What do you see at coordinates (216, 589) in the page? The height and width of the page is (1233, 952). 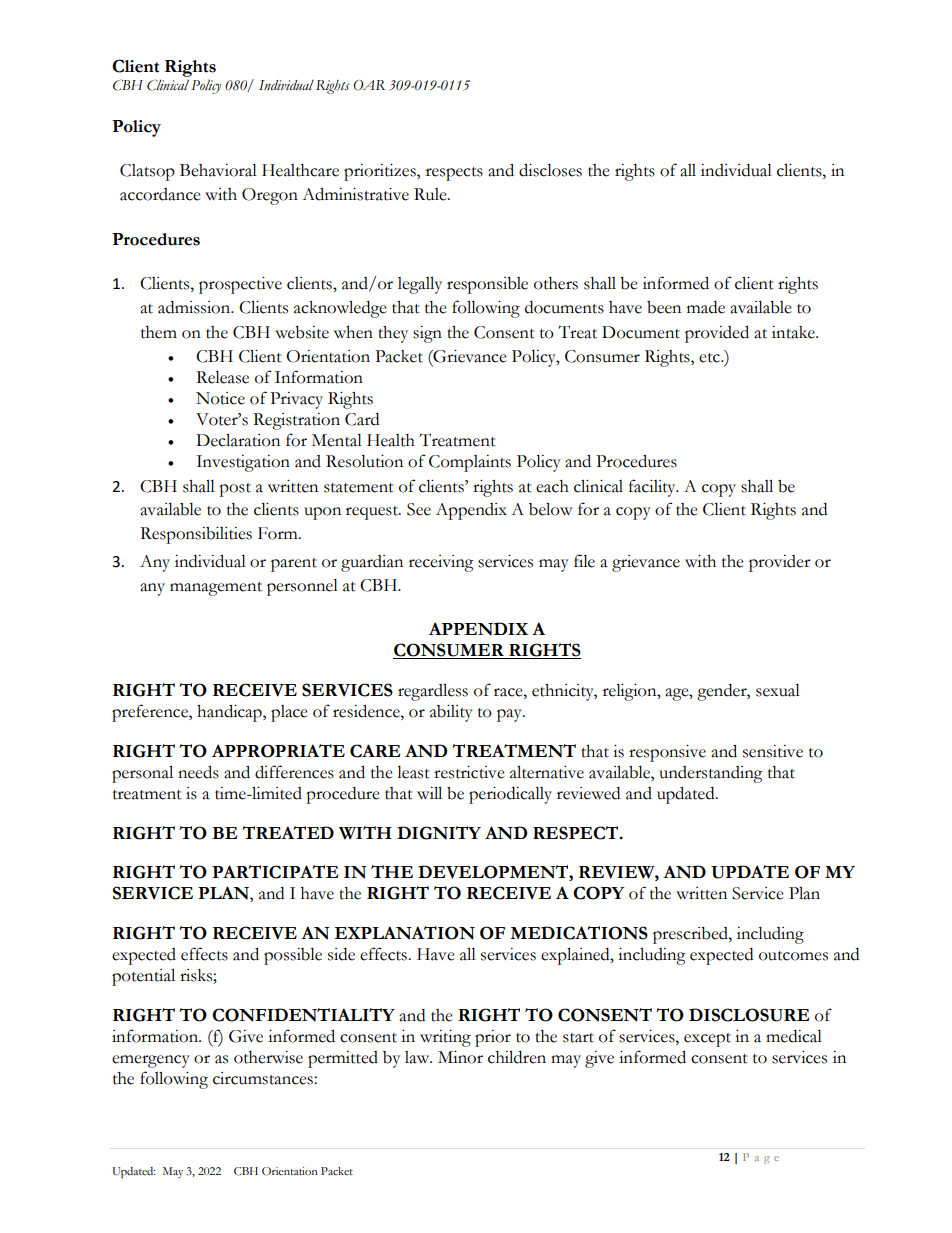 I see `management` at bounding box center [216, 589].
